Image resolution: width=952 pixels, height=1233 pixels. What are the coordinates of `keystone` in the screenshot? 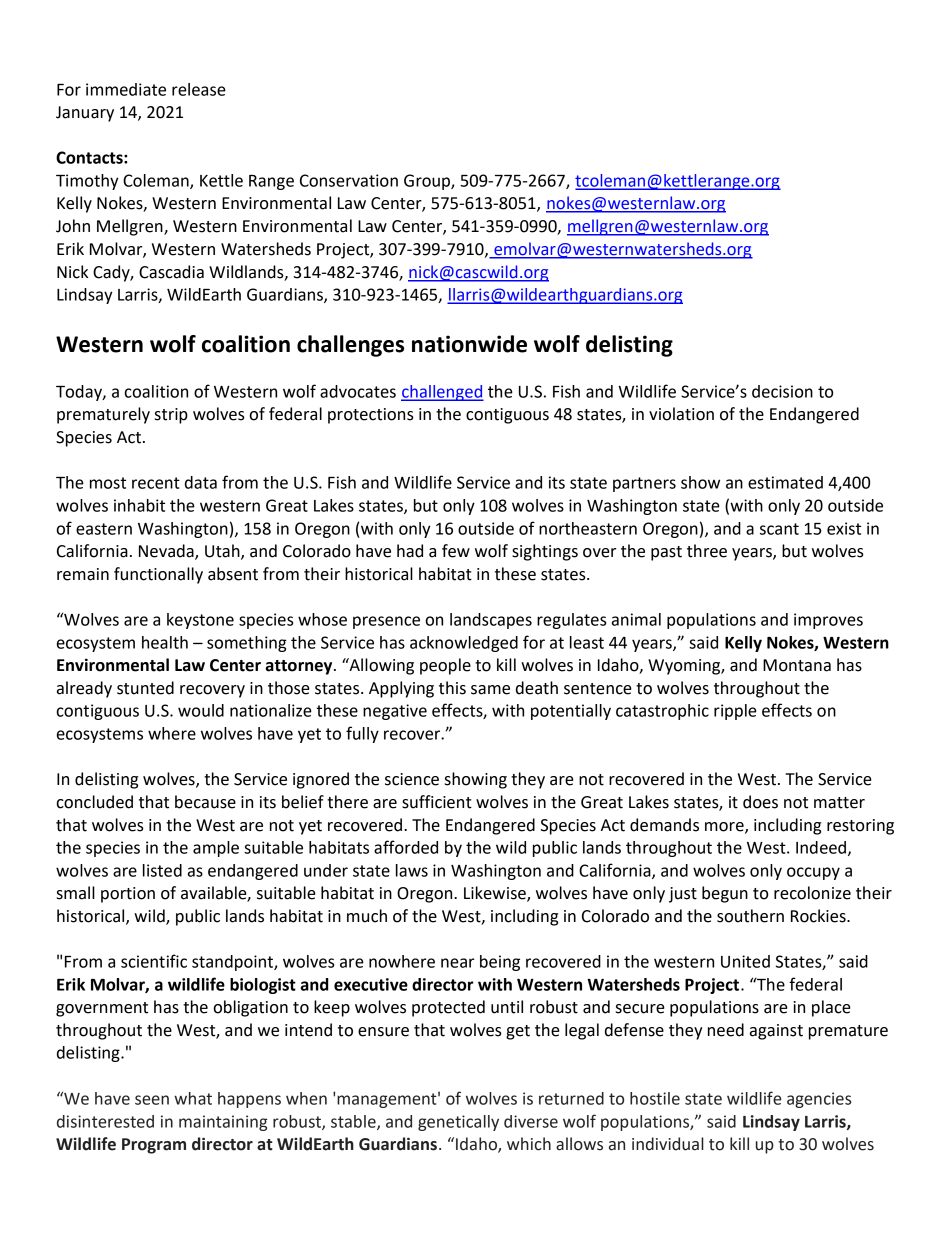 It's located at (200, 621).
